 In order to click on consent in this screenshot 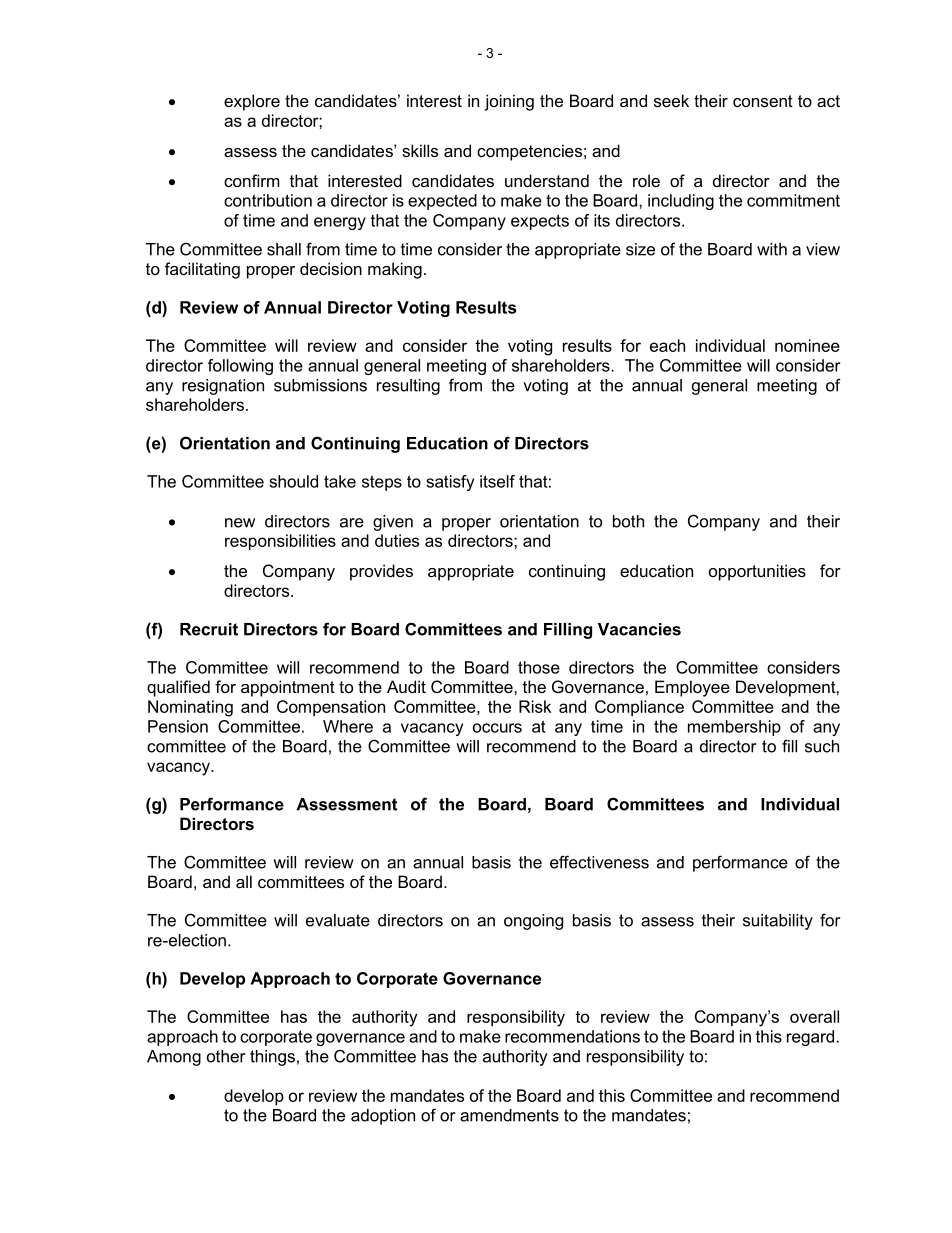, I will do `click(763, 101)`.
